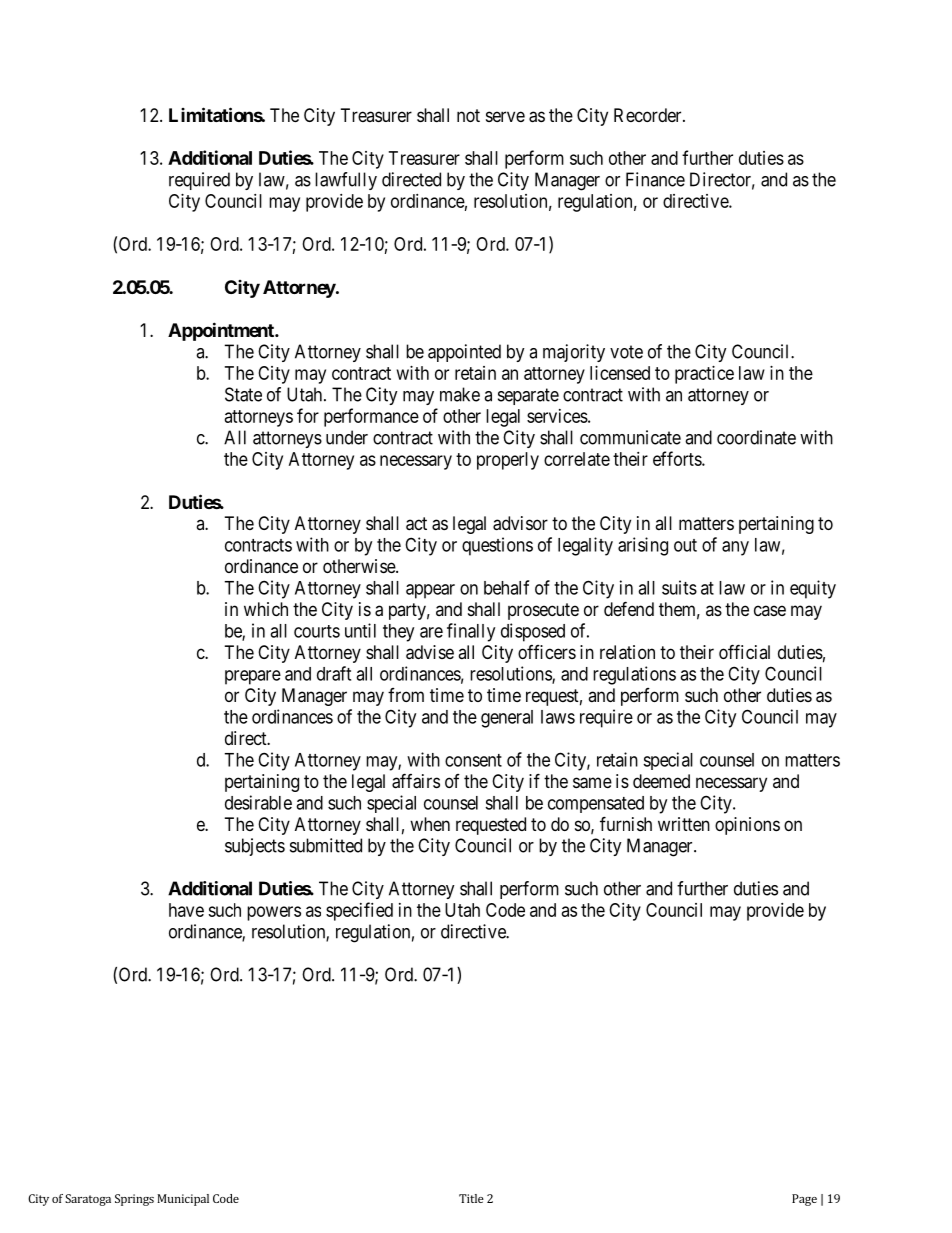  Describe the element at coordinates (255, 847) in the screenshot. I see `subjects` at that location.
